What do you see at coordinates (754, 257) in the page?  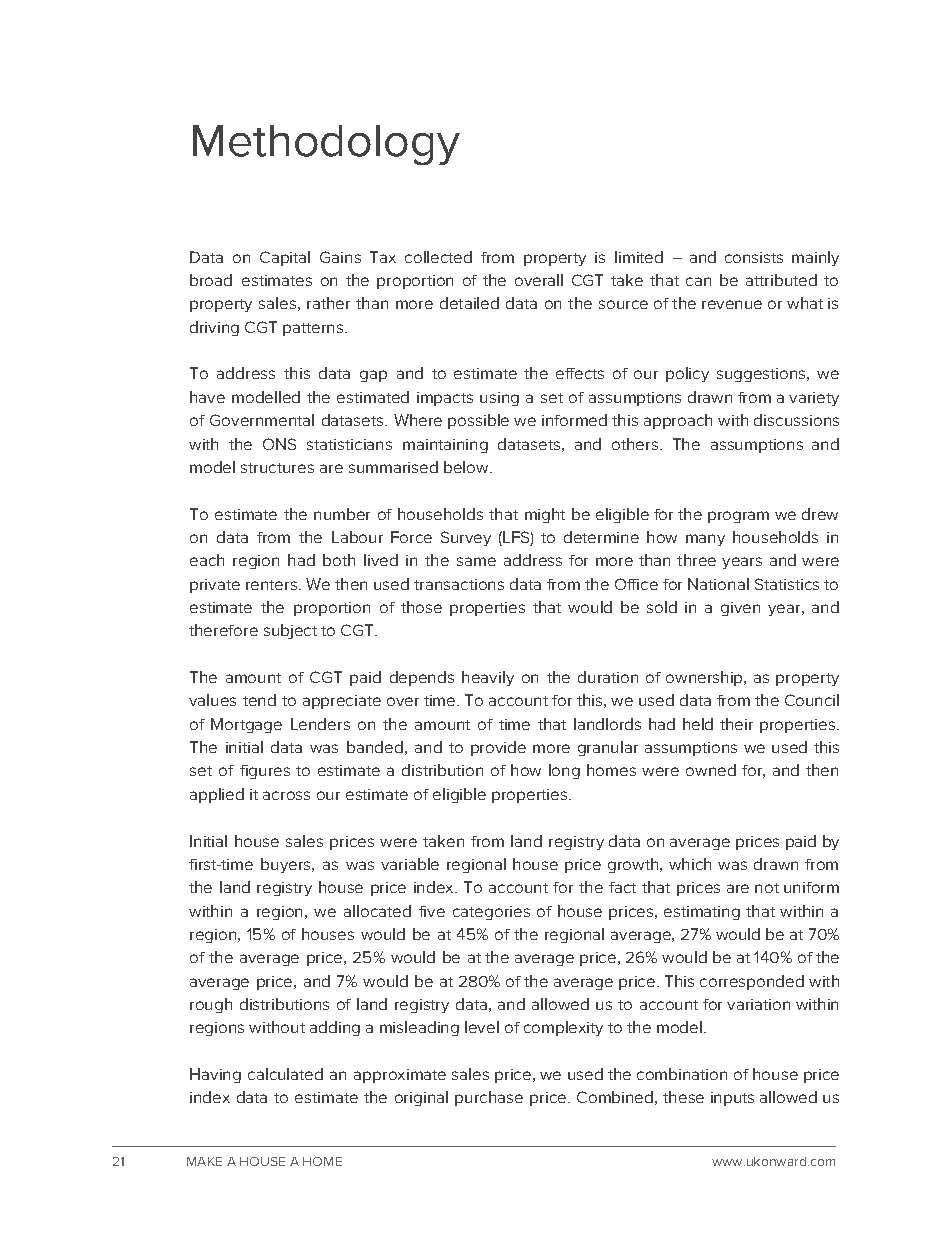 I see `consists` at bounding box center [754, 257].
